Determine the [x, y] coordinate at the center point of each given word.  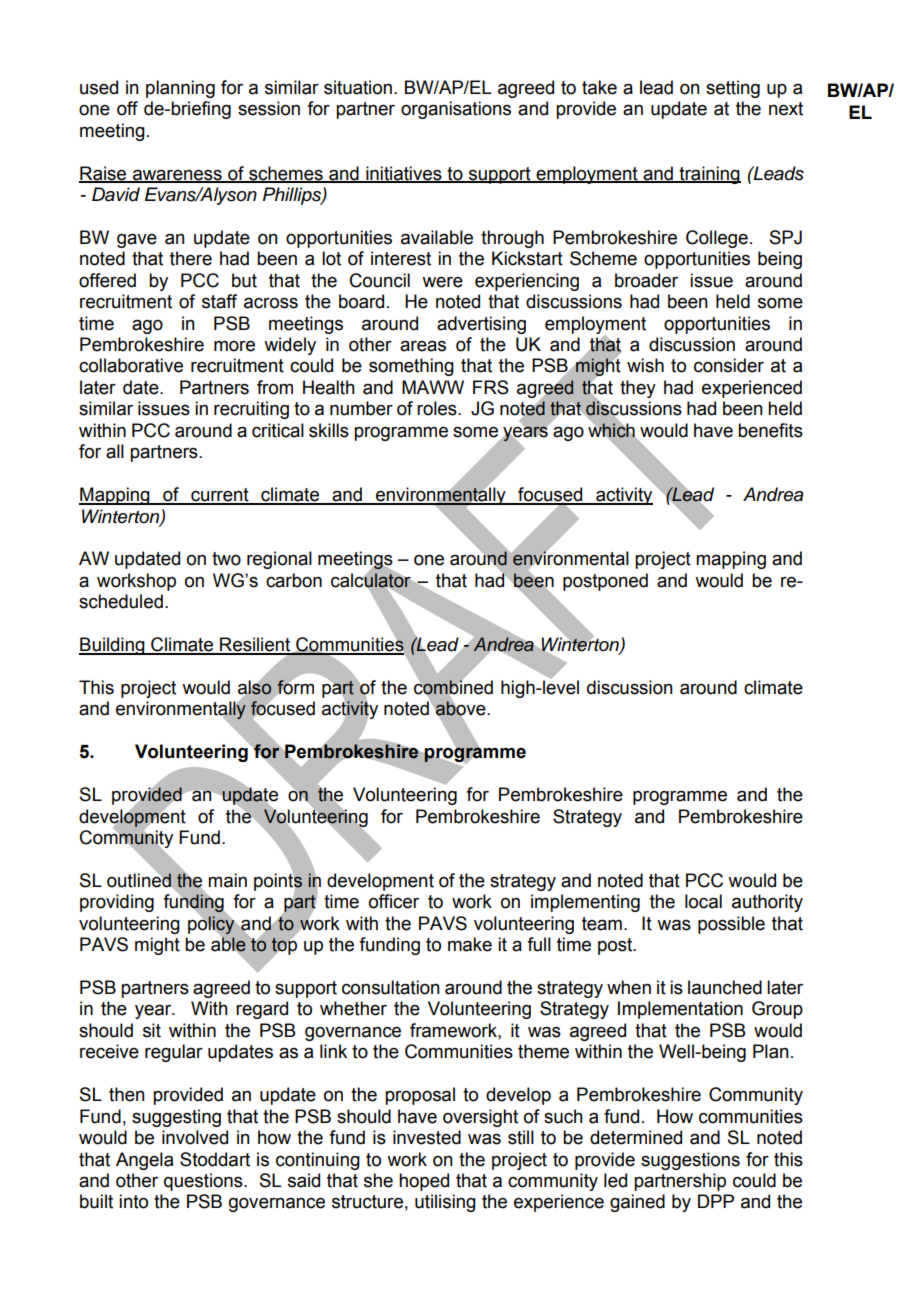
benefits [770, 430]
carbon [294, 580]
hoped [424, 1182]
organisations [456, 110]
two [226, 559]
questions [204, 1182]
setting [733, 89]
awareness [177, 175]
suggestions [690, 1161]
